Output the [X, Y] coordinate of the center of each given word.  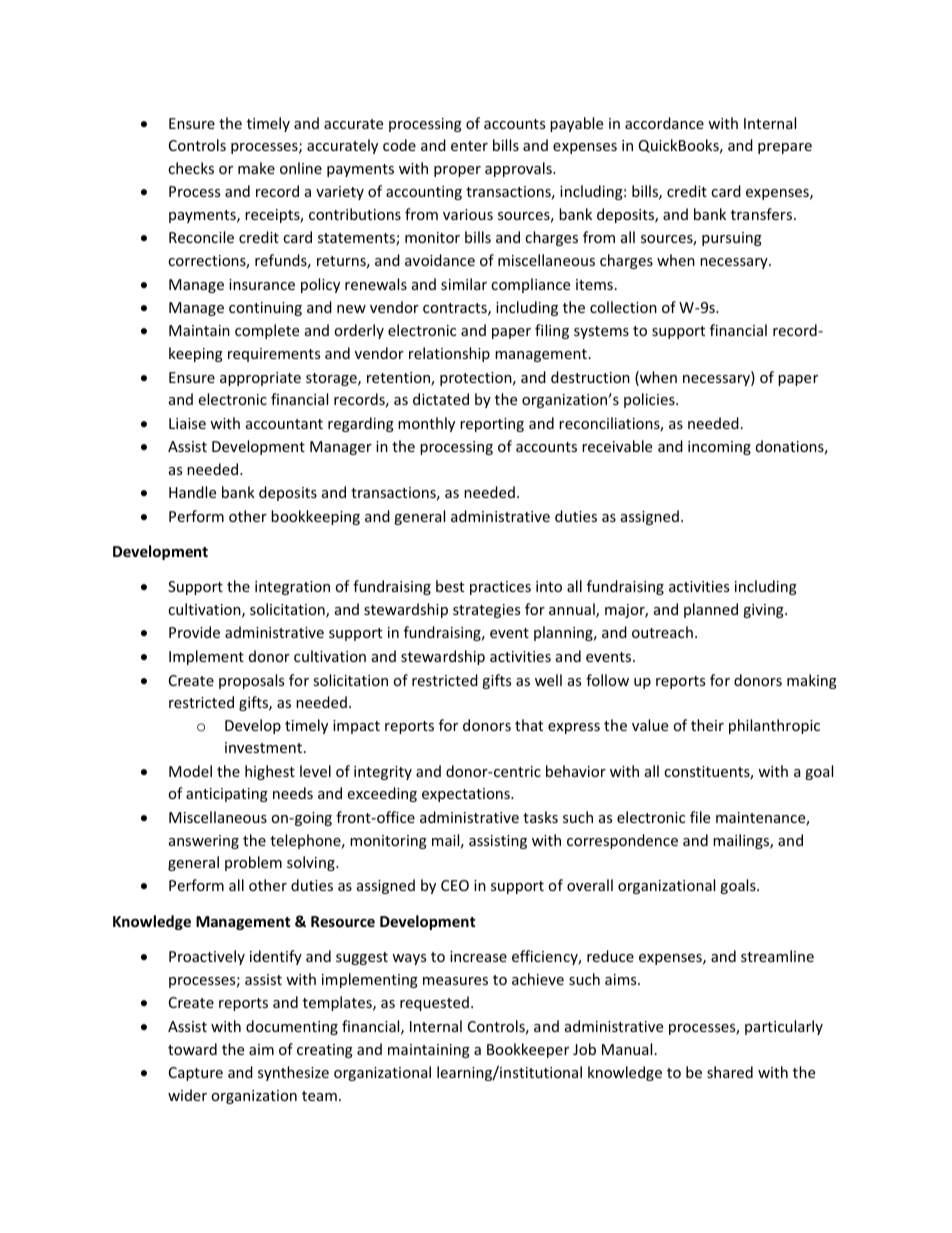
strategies [486, 611]
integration [292, 588]
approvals [519, 169]
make [256, 168]
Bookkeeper [528, 1050]
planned [711, 610]
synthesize [293, 1073]
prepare [785, 148]
